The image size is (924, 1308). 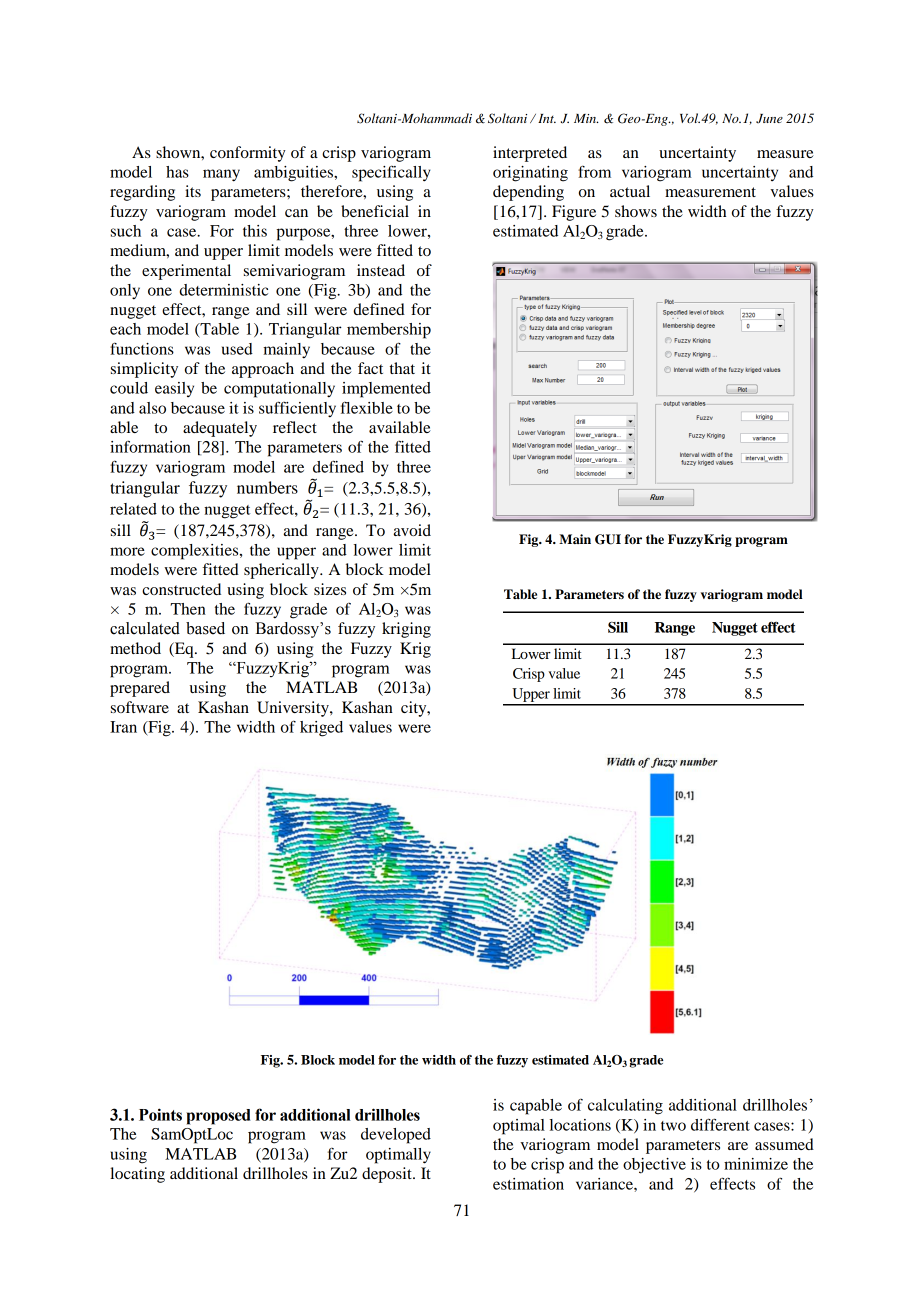 I want to click on shows, so click(x=636, y=211).
